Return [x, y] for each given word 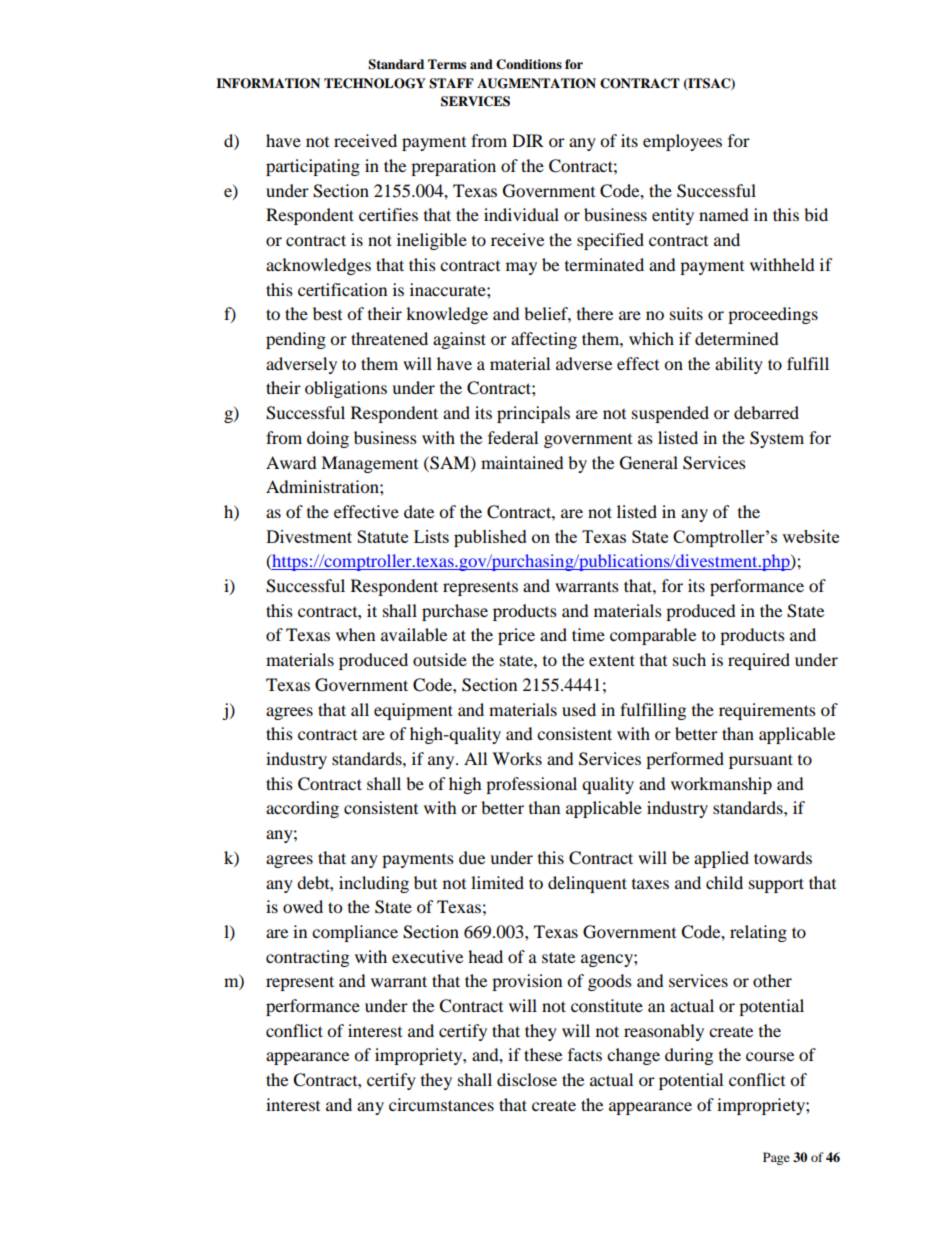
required [759, 661]
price [516, 636]
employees [682, 142]
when [355, 634]
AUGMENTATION [536, 83]
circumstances [441, 1104]
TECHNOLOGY [375, 83]
